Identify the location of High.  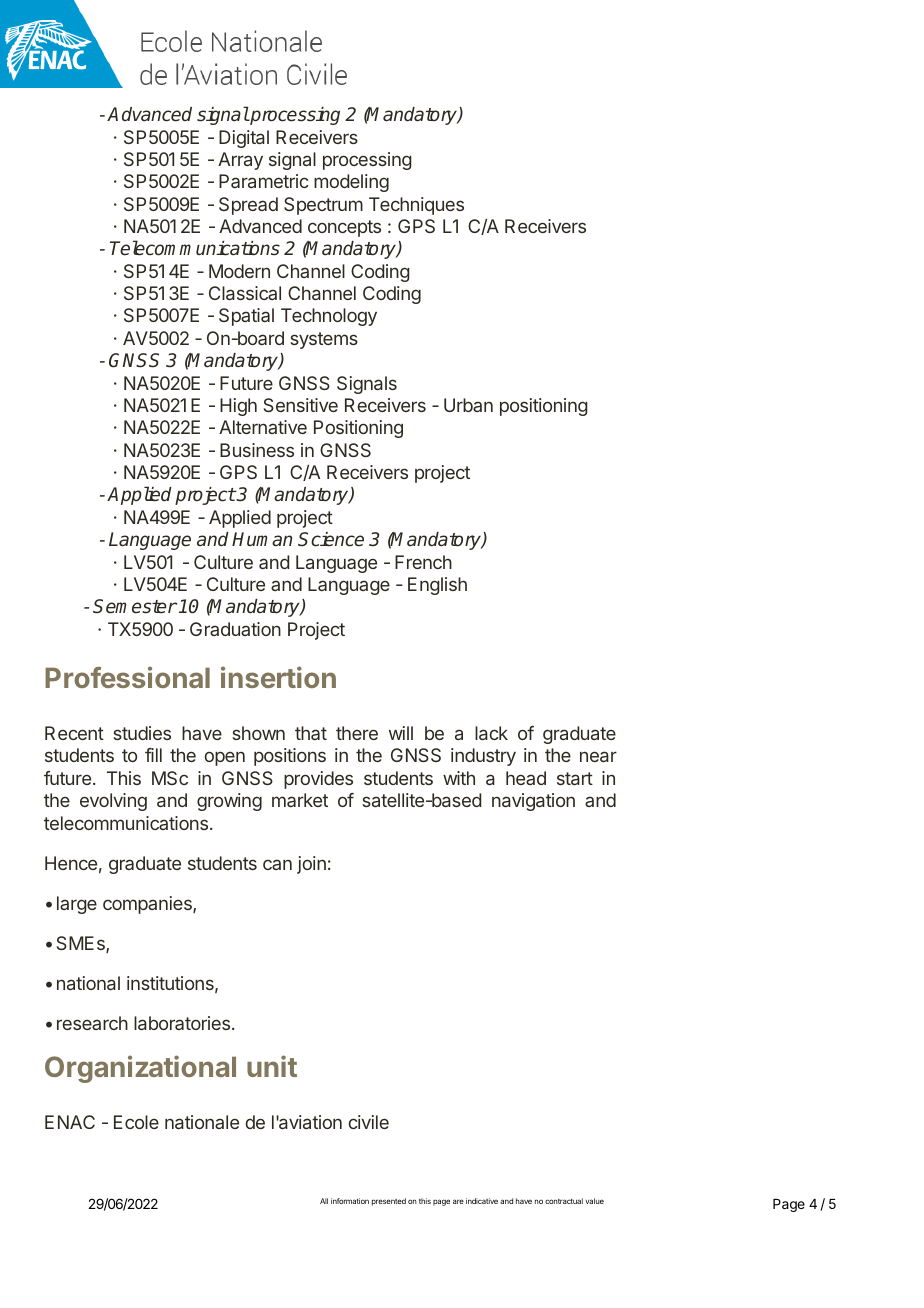
(238, 407).
